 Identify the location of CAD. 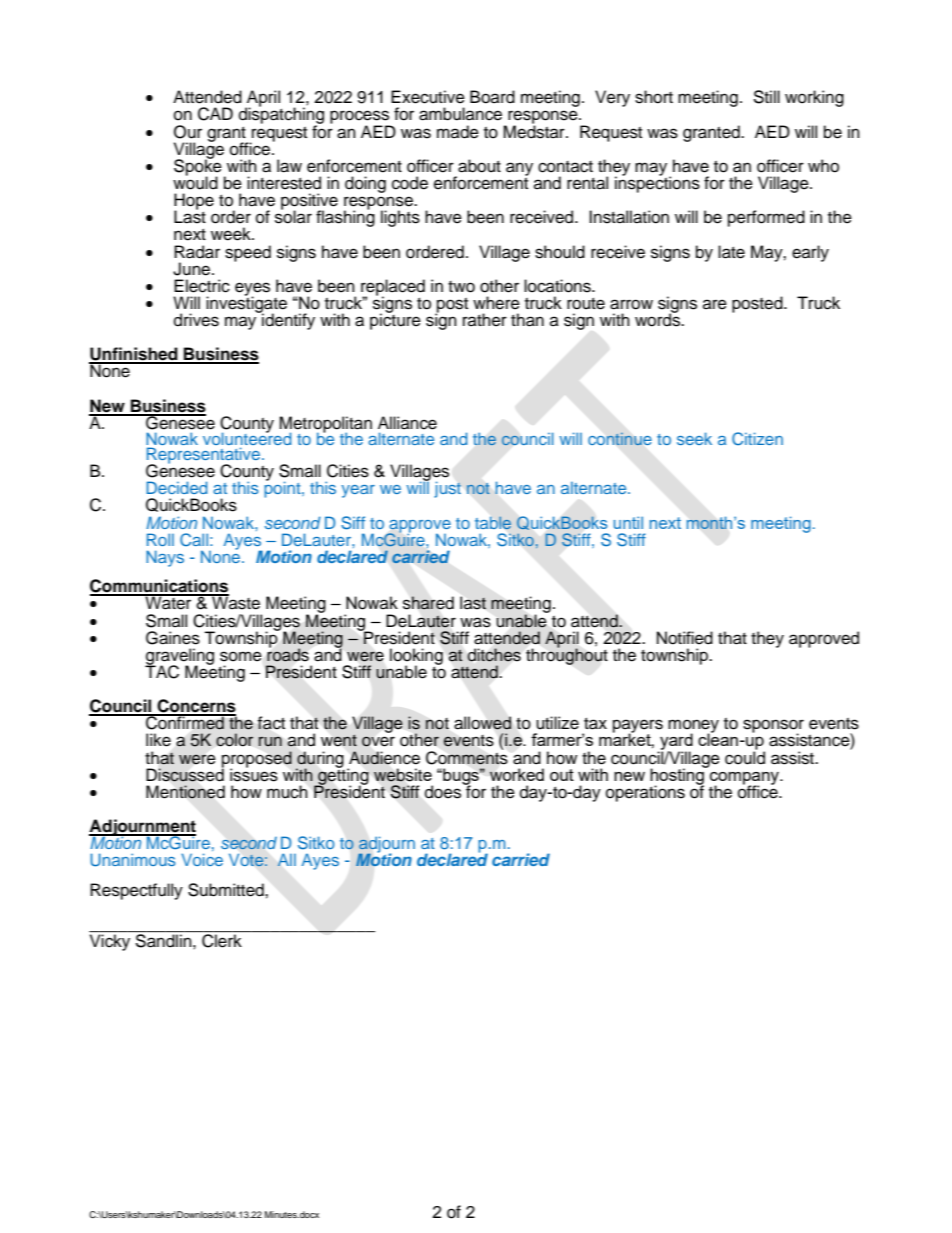
(215, 114).
